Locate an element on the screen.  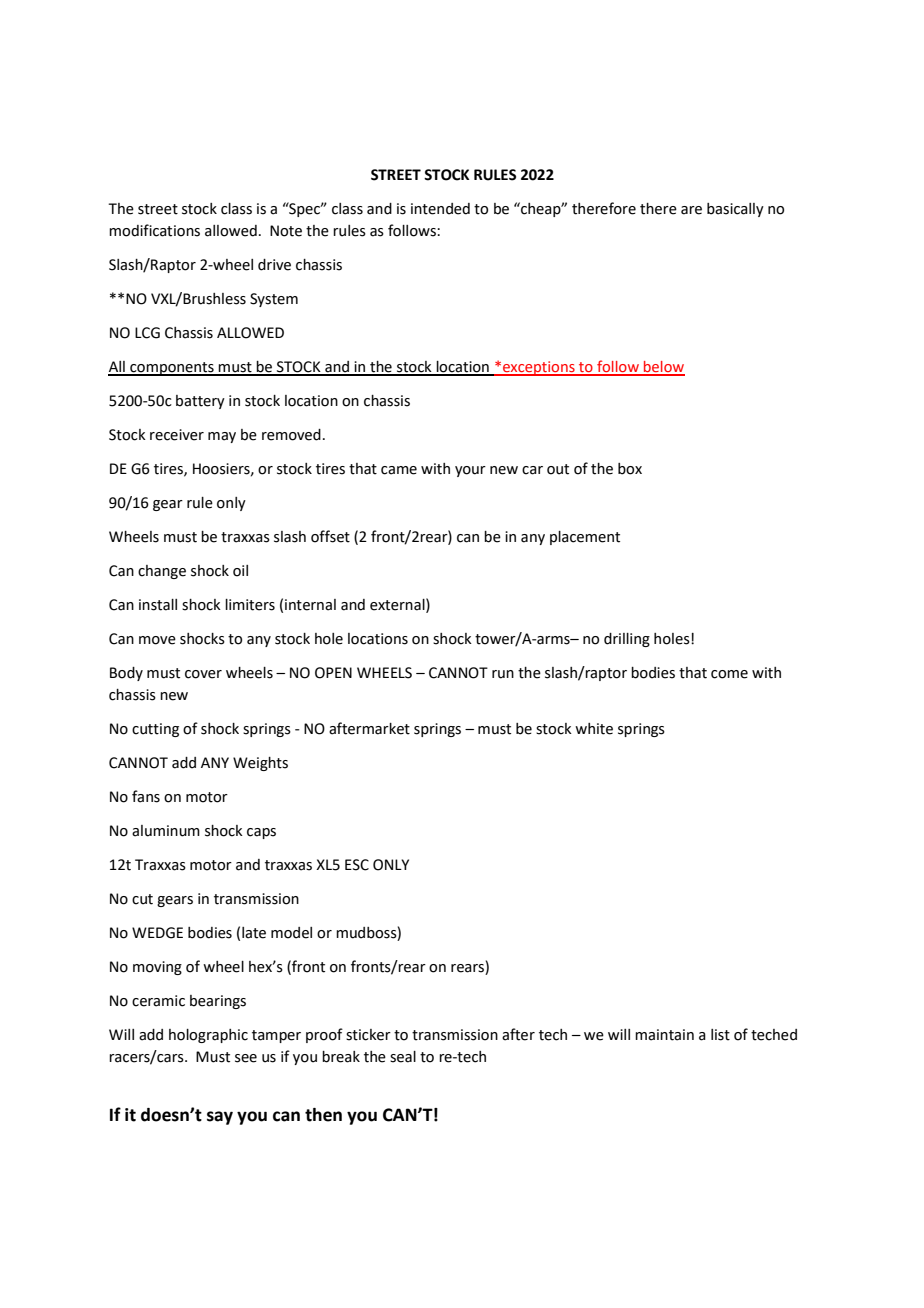
seal is located at coordinates (403, 1057).
